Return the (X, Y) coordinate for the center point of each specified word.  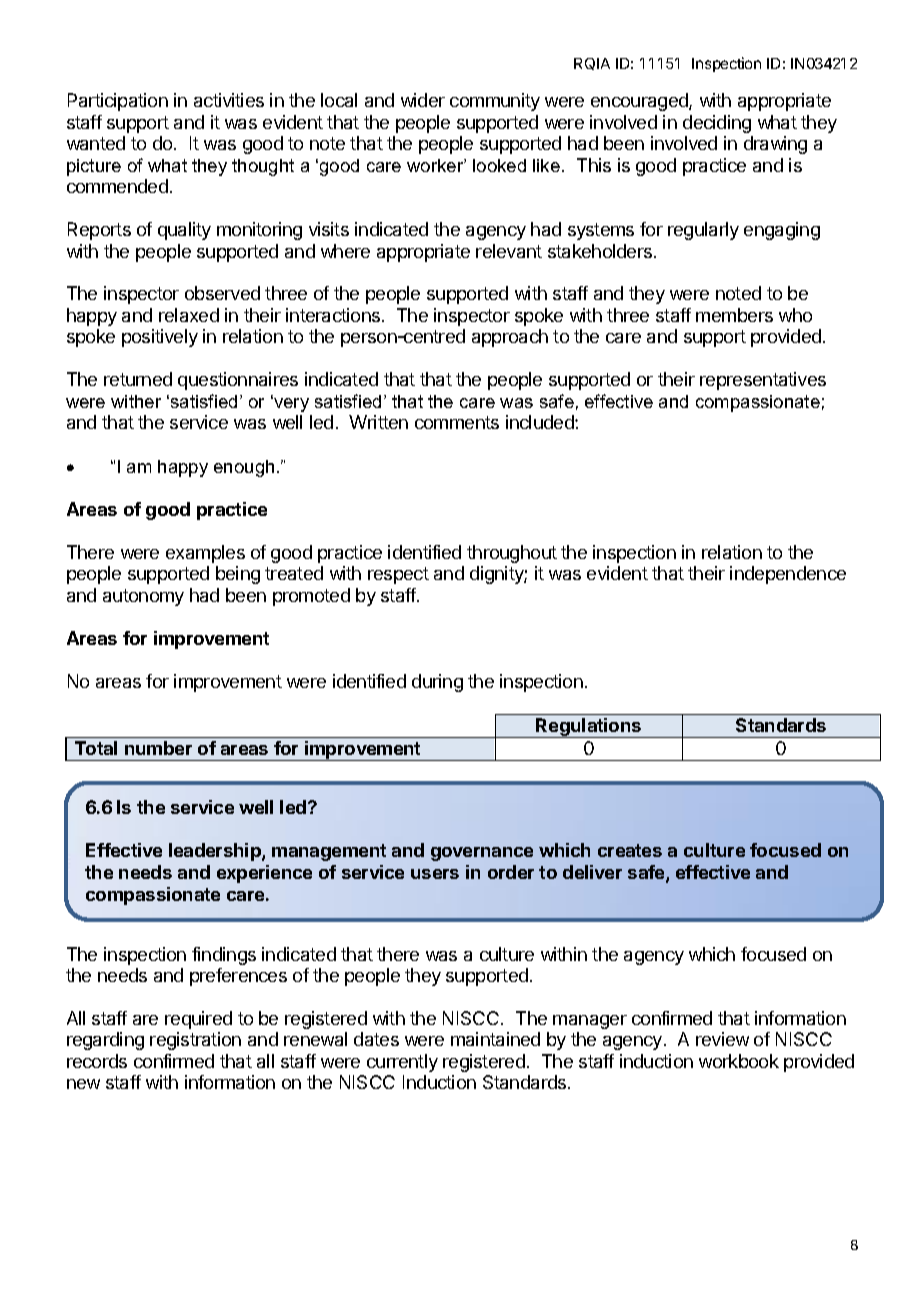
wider (423, 100)
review (722, 1039)
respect (398, 575)
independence (788, 575)
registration (195, 1041)
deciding (717, 124)
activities (229, 100)
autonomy (143, 597)
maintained (495, 1039)
